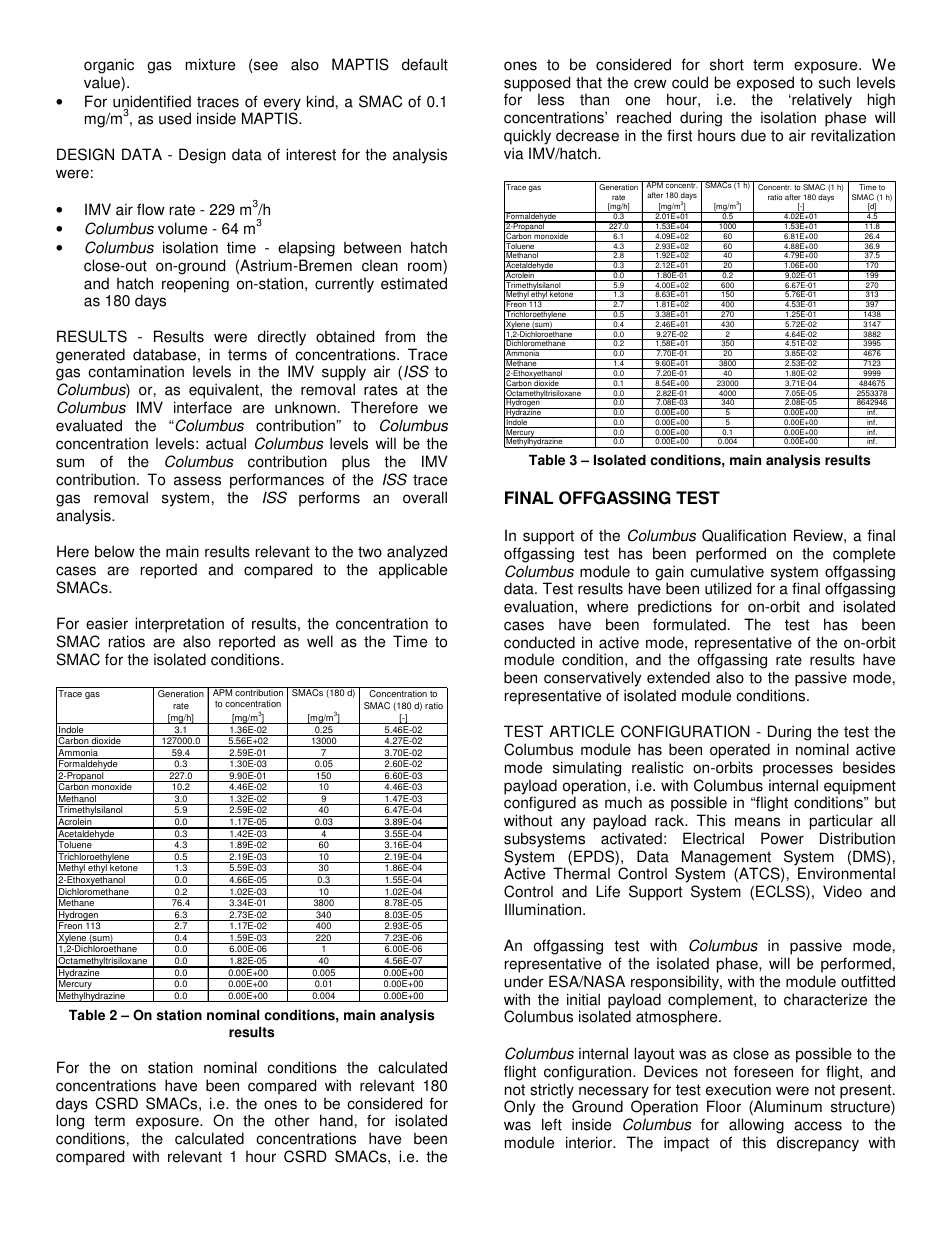 This screenshot has width=952, height=1233. I want to click on other, so click(292, 1120).
